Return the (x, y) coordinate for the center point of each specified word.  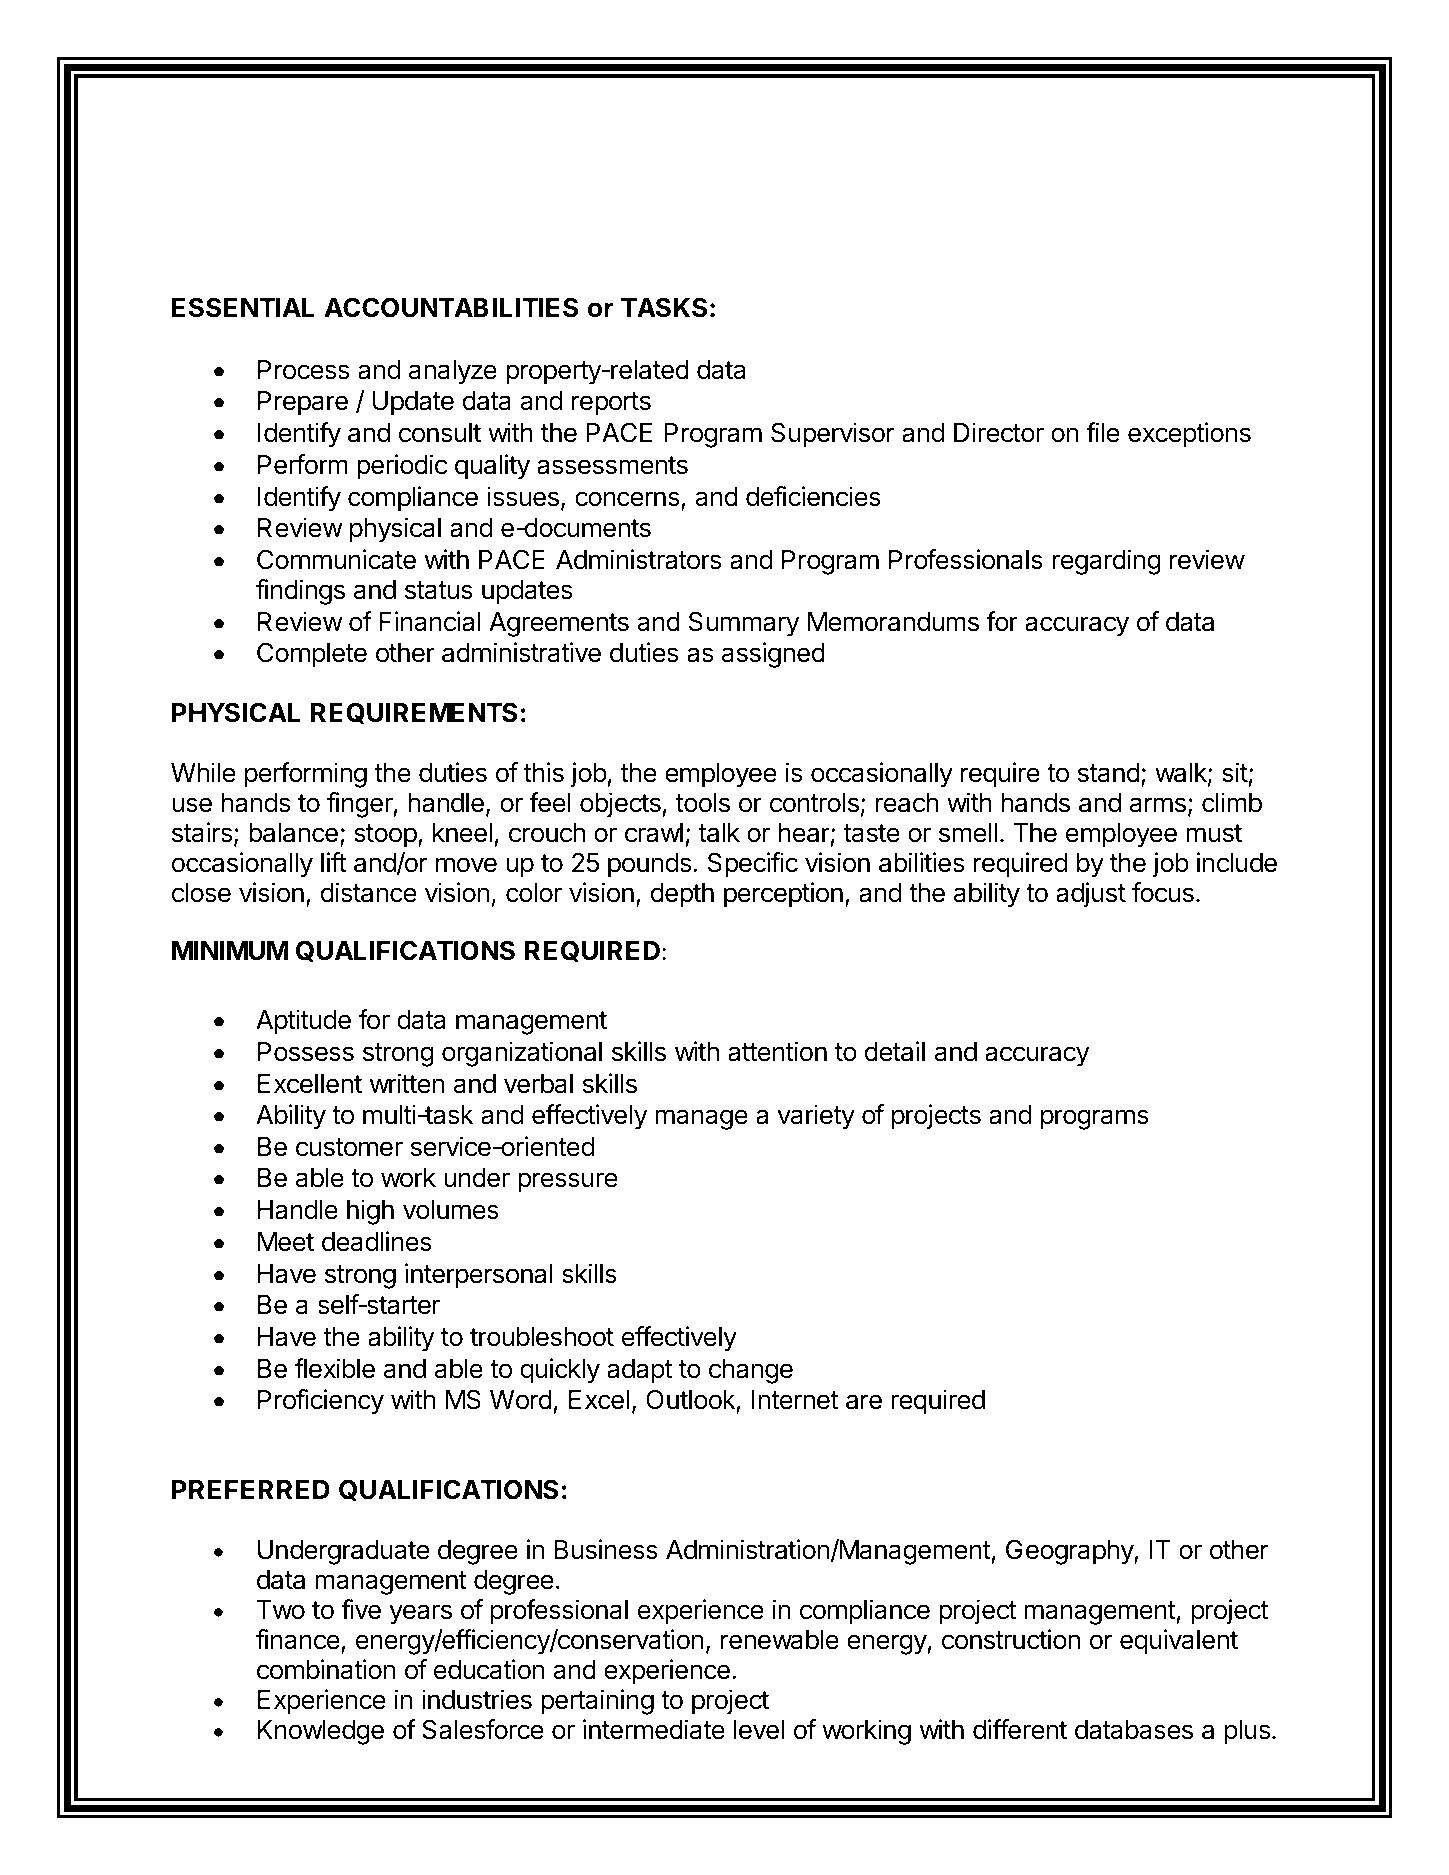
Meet (286, 1242)
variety (816, 1117)
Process (303, 370)
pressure (568, 1182)
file (1103, 432)
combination (326, 1669)
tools (702, 803)
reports (611, 404)
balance (293, 833)
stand (1109, 773)
